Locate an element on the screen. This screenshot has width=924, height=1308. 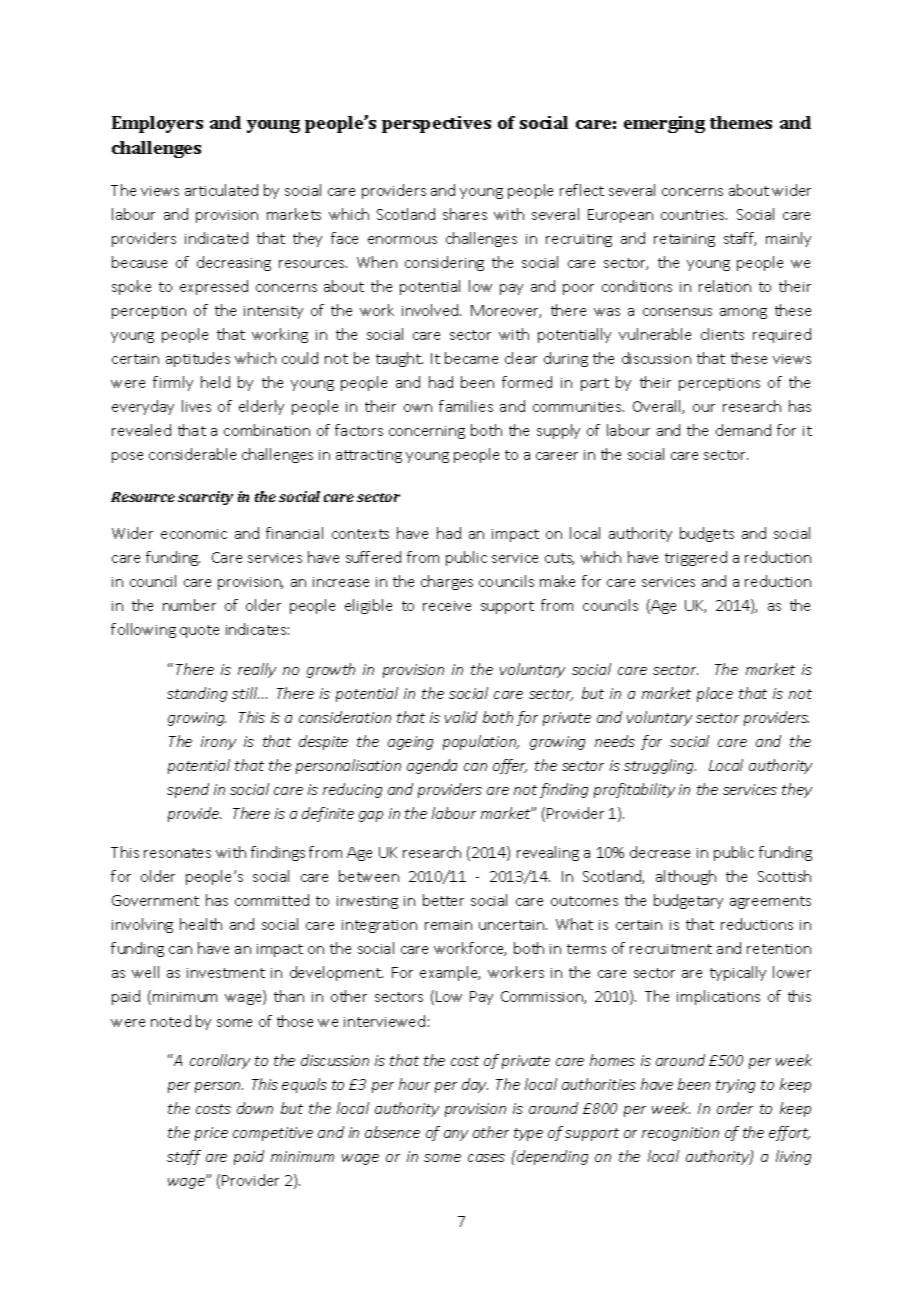
articulated is located at coordinates (221, 190).
